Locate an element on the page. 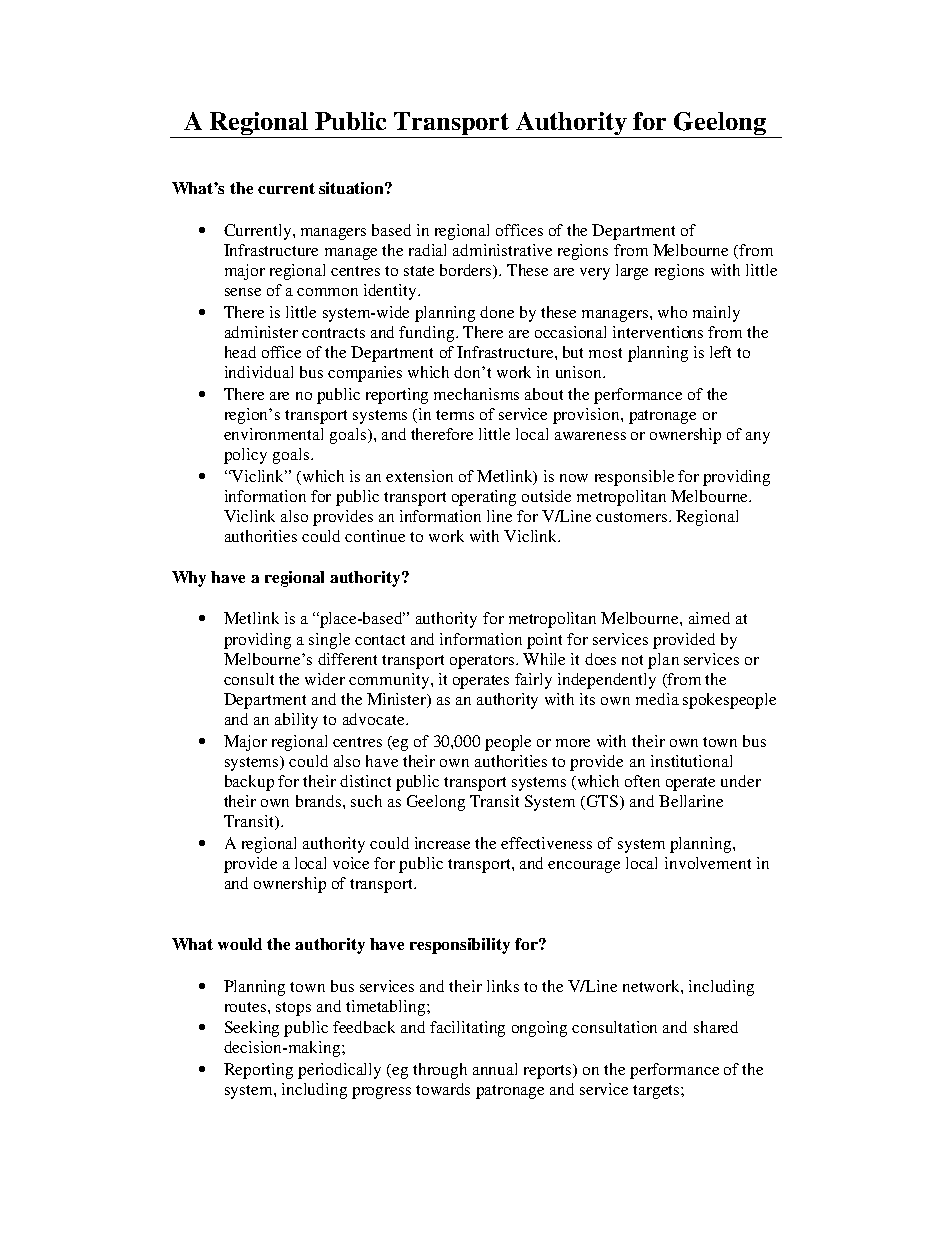 The width and height of the page is (952, 1233). ability is located at coordinates (296, 721).
